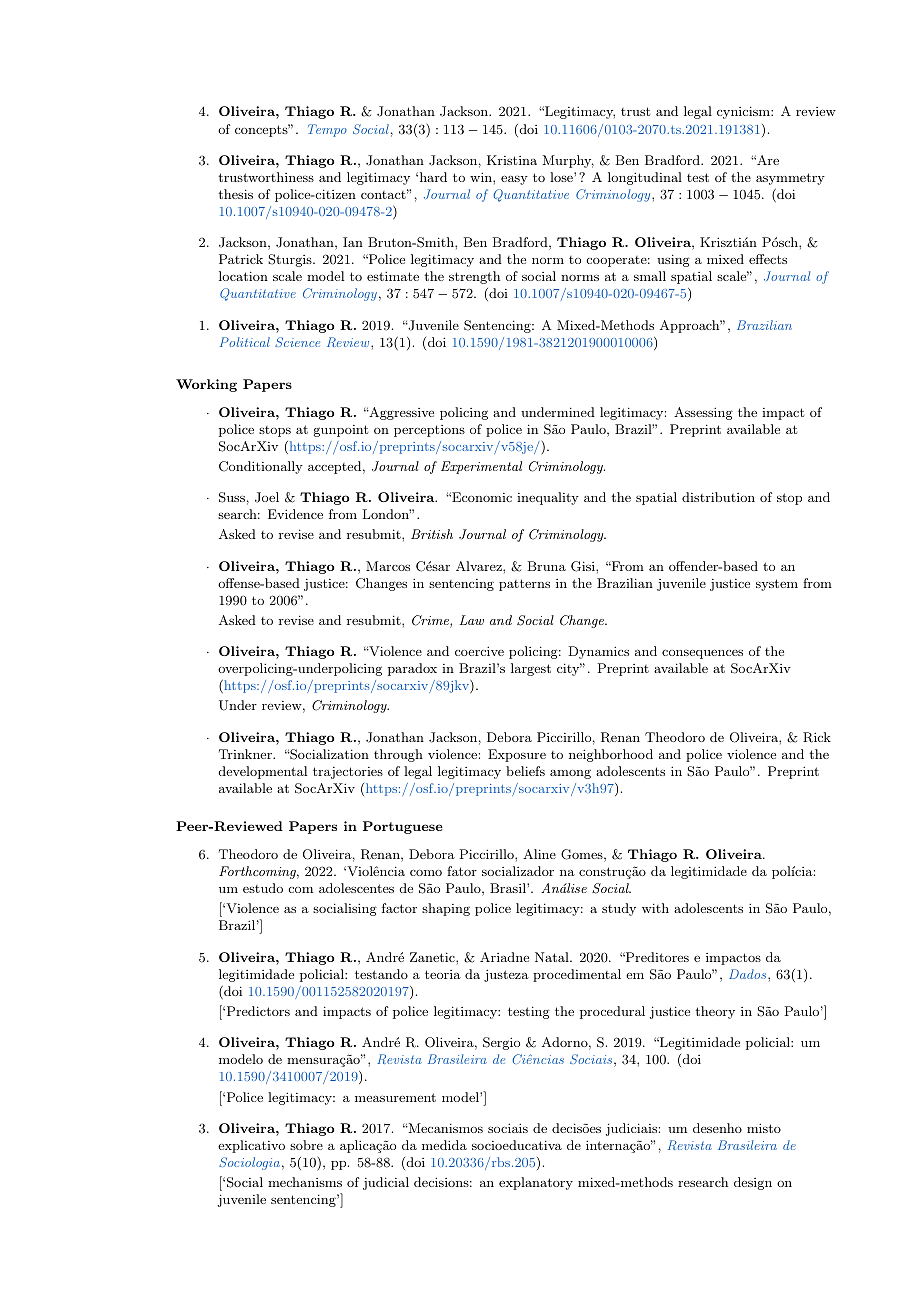 Image resolution: width=924 pixels, height=1308 pixels. I want to click on Assessing, so click(703, 413).
